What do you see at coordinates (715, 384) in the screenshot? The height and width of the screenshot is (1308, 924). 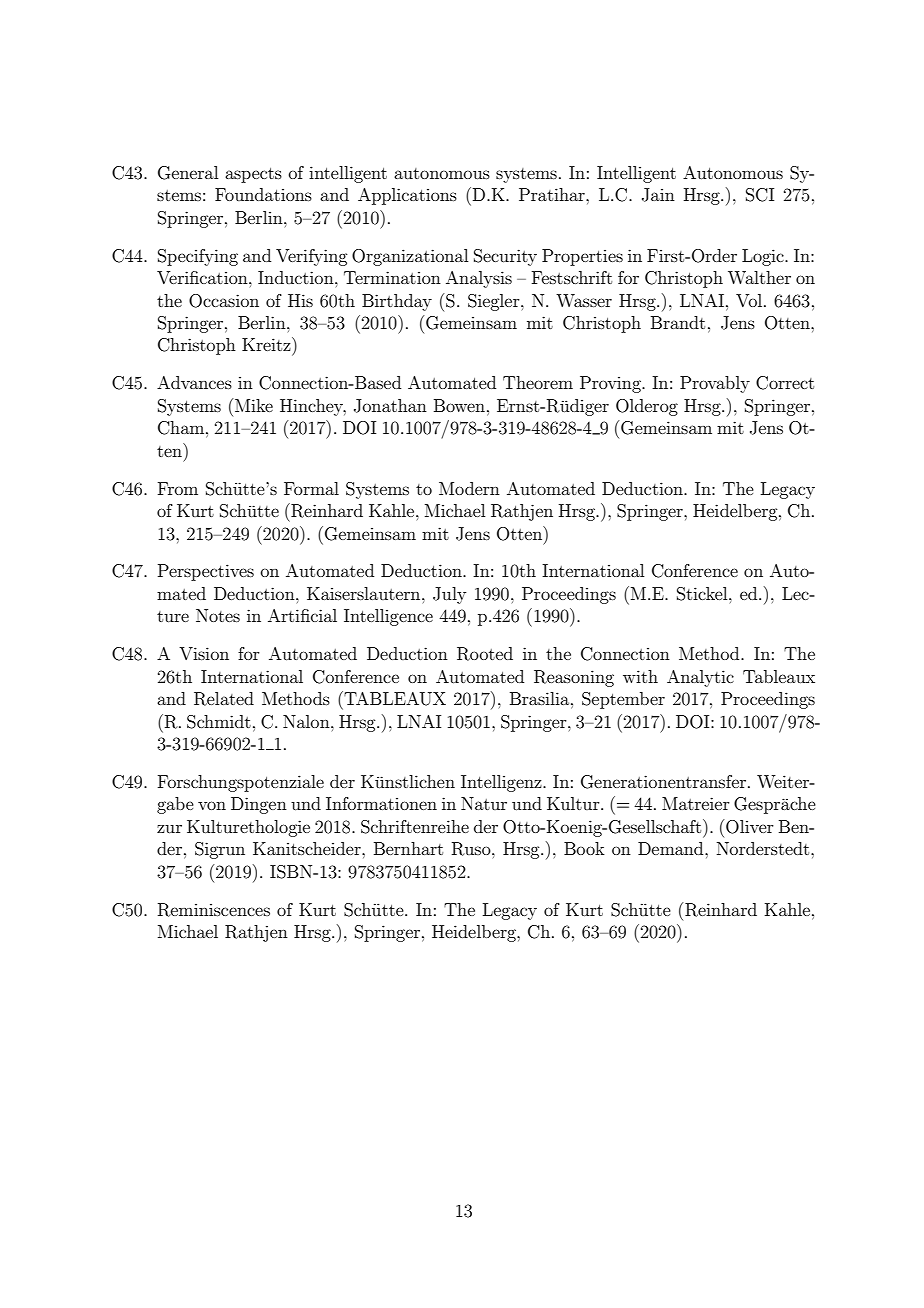 I see `Provably` at bounding box center [715, 384].
